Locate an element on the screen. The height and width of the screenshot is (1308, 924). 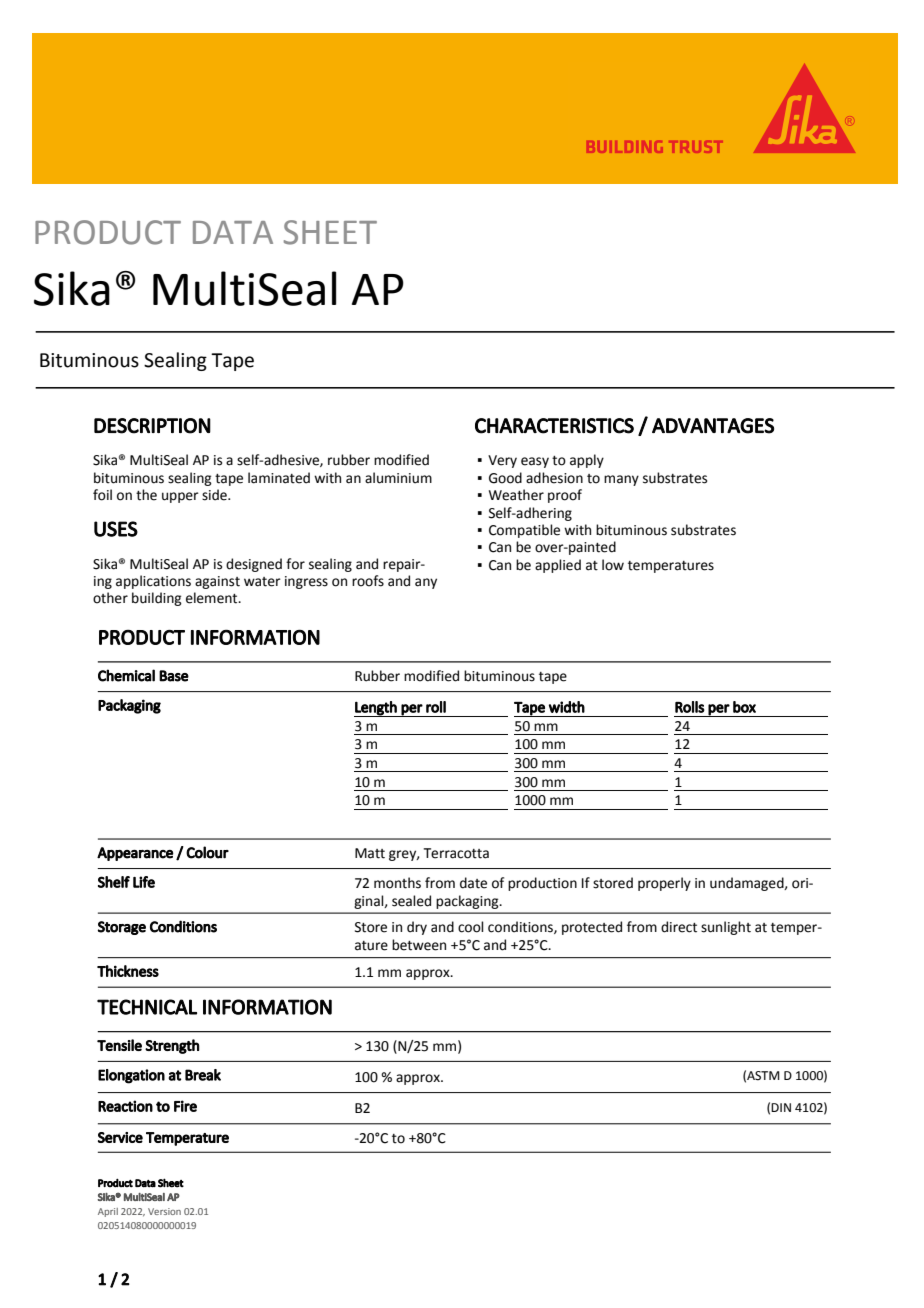
Terracotta is located at coordinates (456, 853).
